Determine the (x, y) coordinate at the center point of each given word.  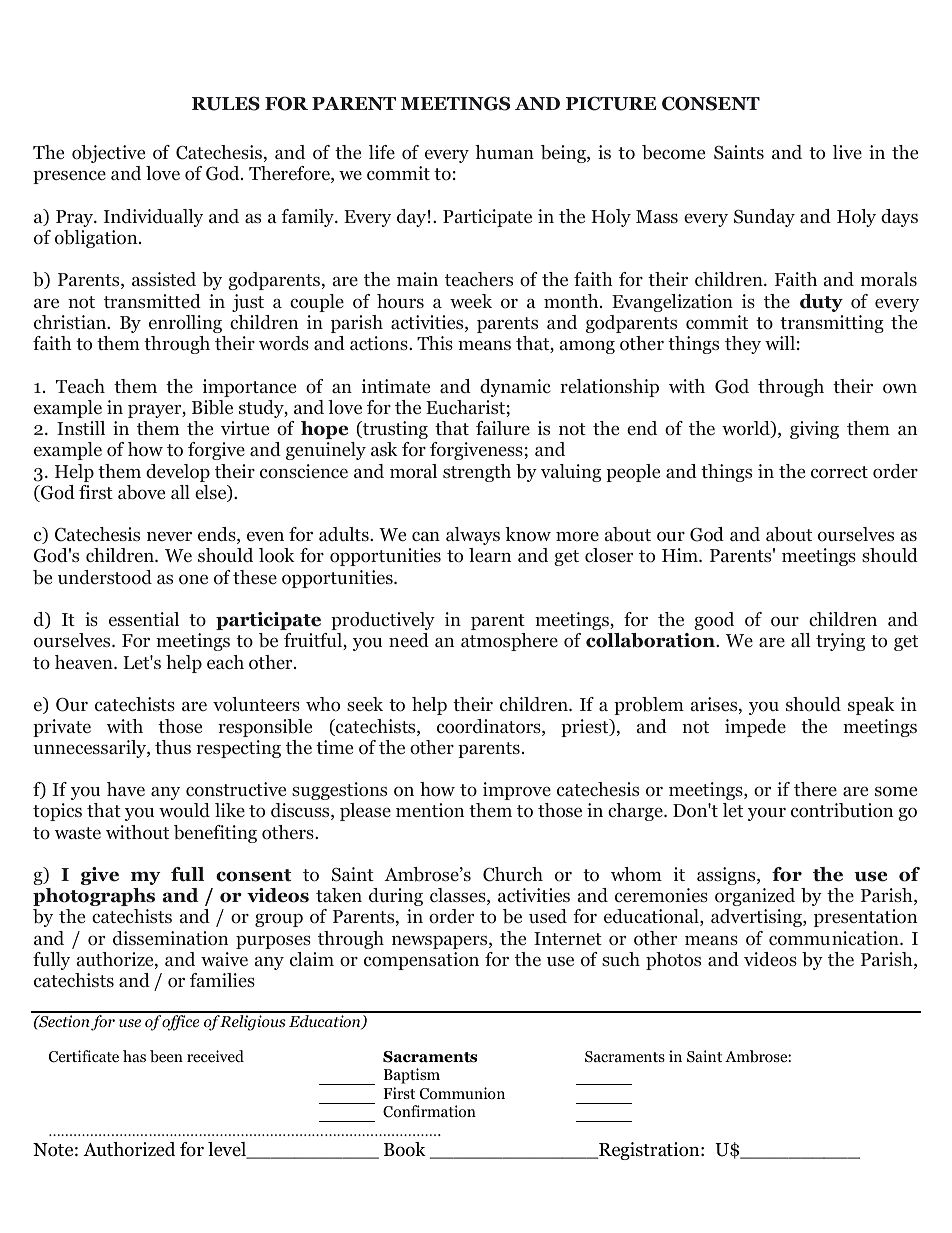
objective (108, 154)
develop (178, 473)
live (847, 152)
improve (517, 791)
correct (839, 472)
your (767, 814)
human (504, 152)
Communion (462, 1093)
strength (477, 473)
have (126, 789)
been (166, 1056)
